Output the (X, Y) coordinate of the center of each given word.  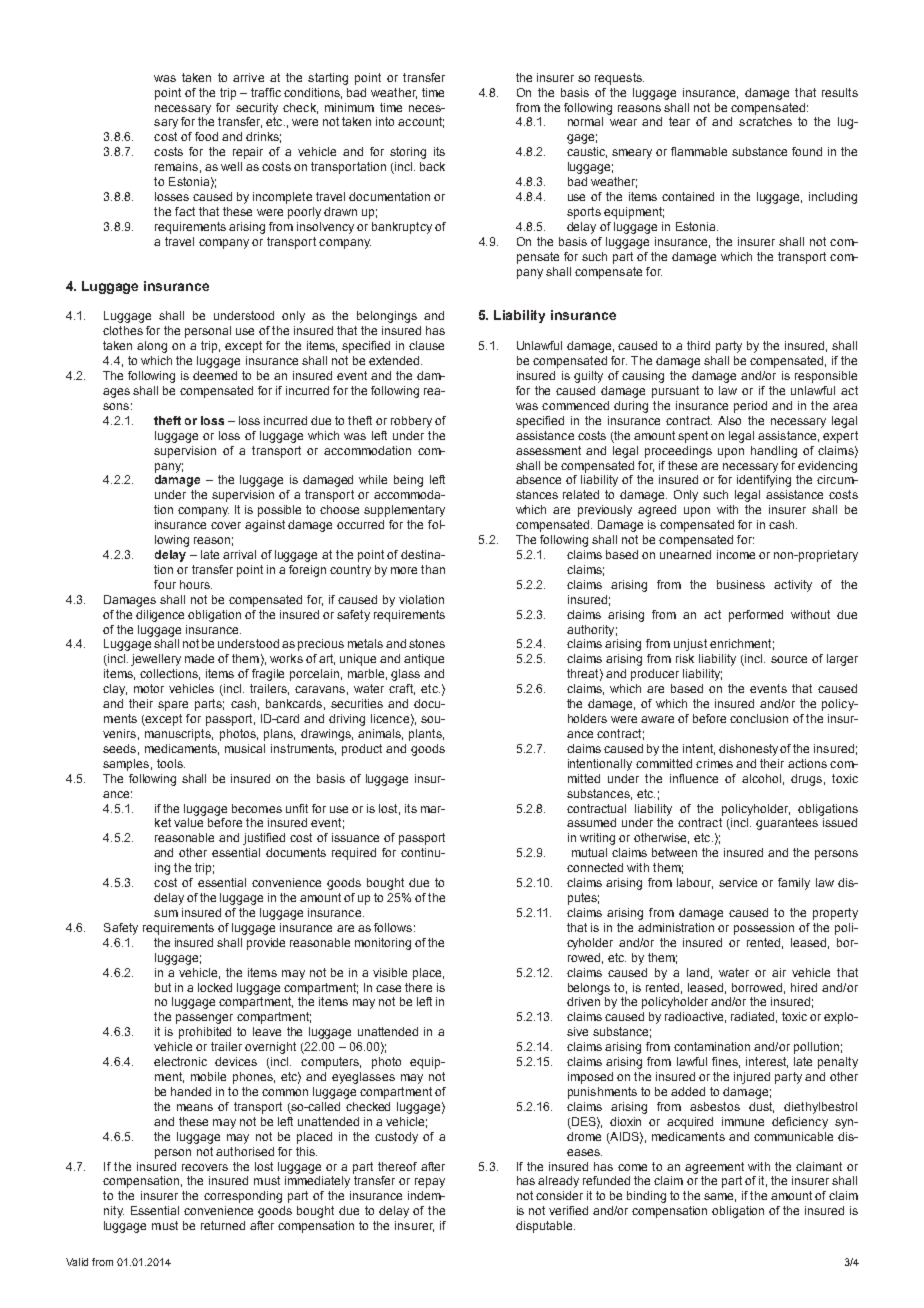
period (750, 407)
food (206, 136)
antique (424, 660)
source (789, 659)
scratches (765, 121)
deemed (215, 375)
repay (430, 1183)
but (163, 987)
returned (223, 1225)
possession (764, 929)
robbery (411, 422)
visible (390, 972)
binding (646, 1197)
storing (408, 153)
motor (149, 688)
